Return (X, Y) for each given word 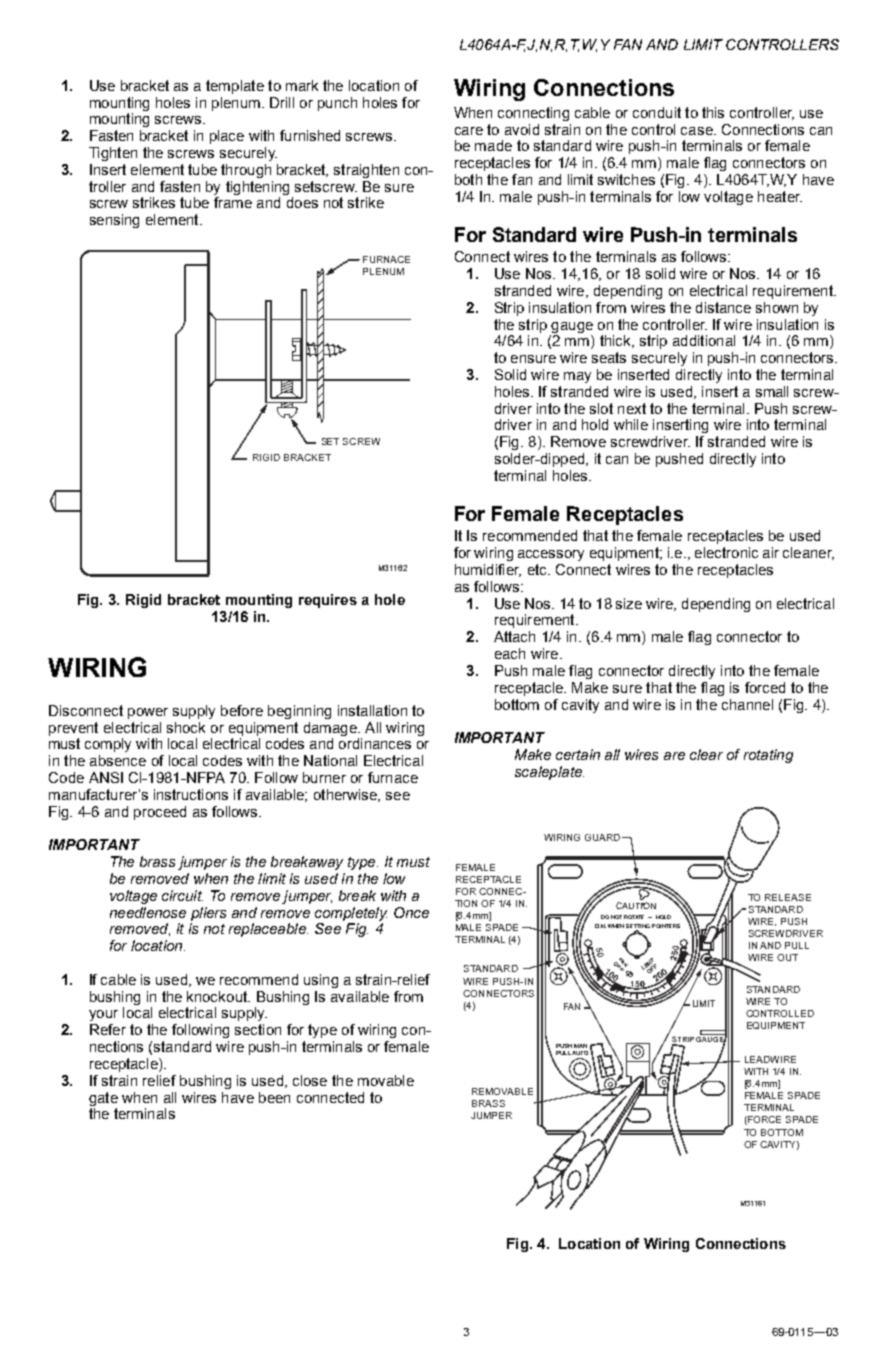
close (310, 1080)
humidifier (488, 570)
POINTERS (666, 926)
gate (103, 1099)
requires (328, 601)
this (713, 112)
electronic (726, 552)
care (469, 131)
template (235, 87)
